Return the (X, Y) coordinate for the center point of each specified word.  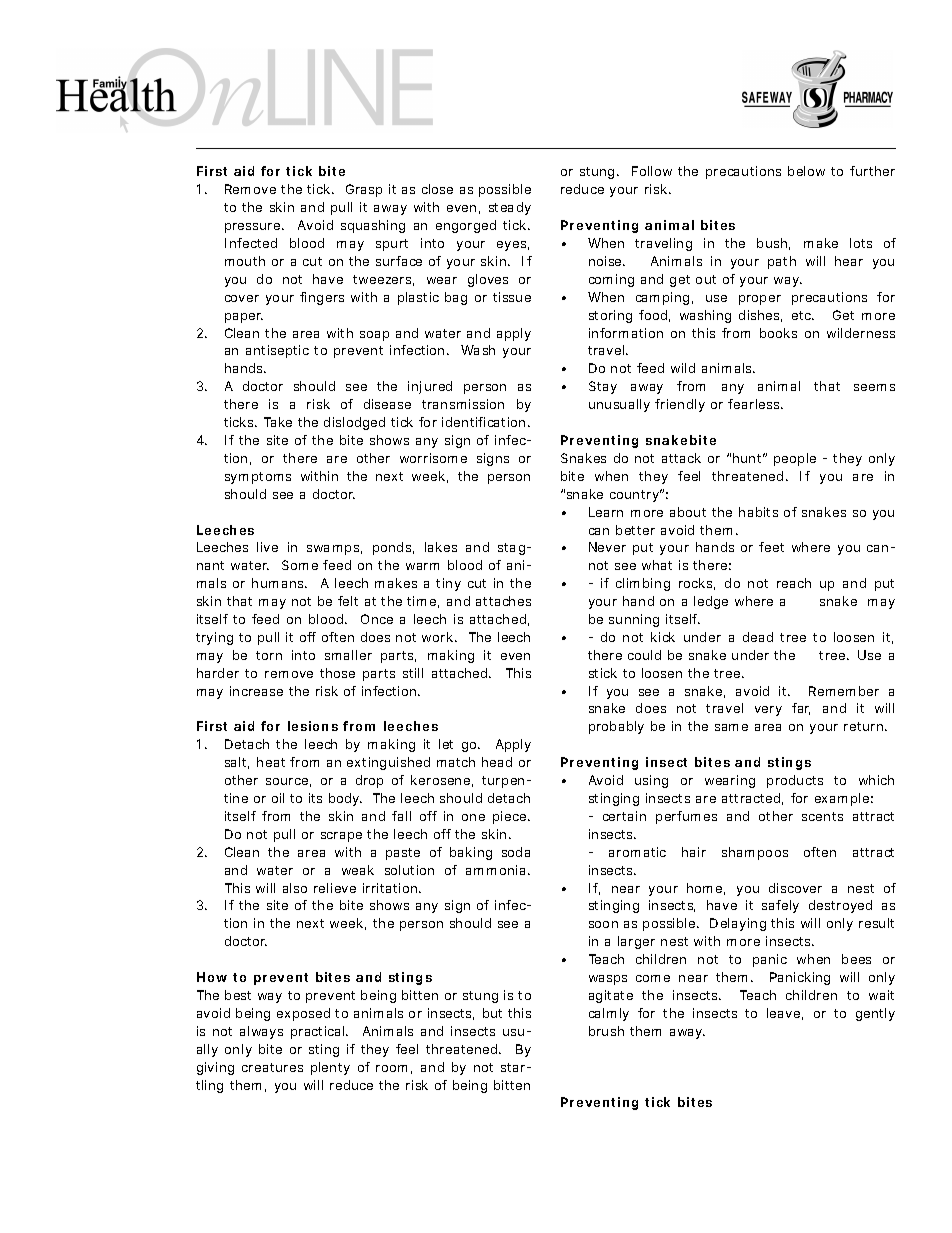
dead (758, 637)
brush (606, 1031)
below (806, 171)
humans (279, 583)
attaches (503, 601)
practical (319, 1032)
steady (510, 208)
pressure (254, 228)
